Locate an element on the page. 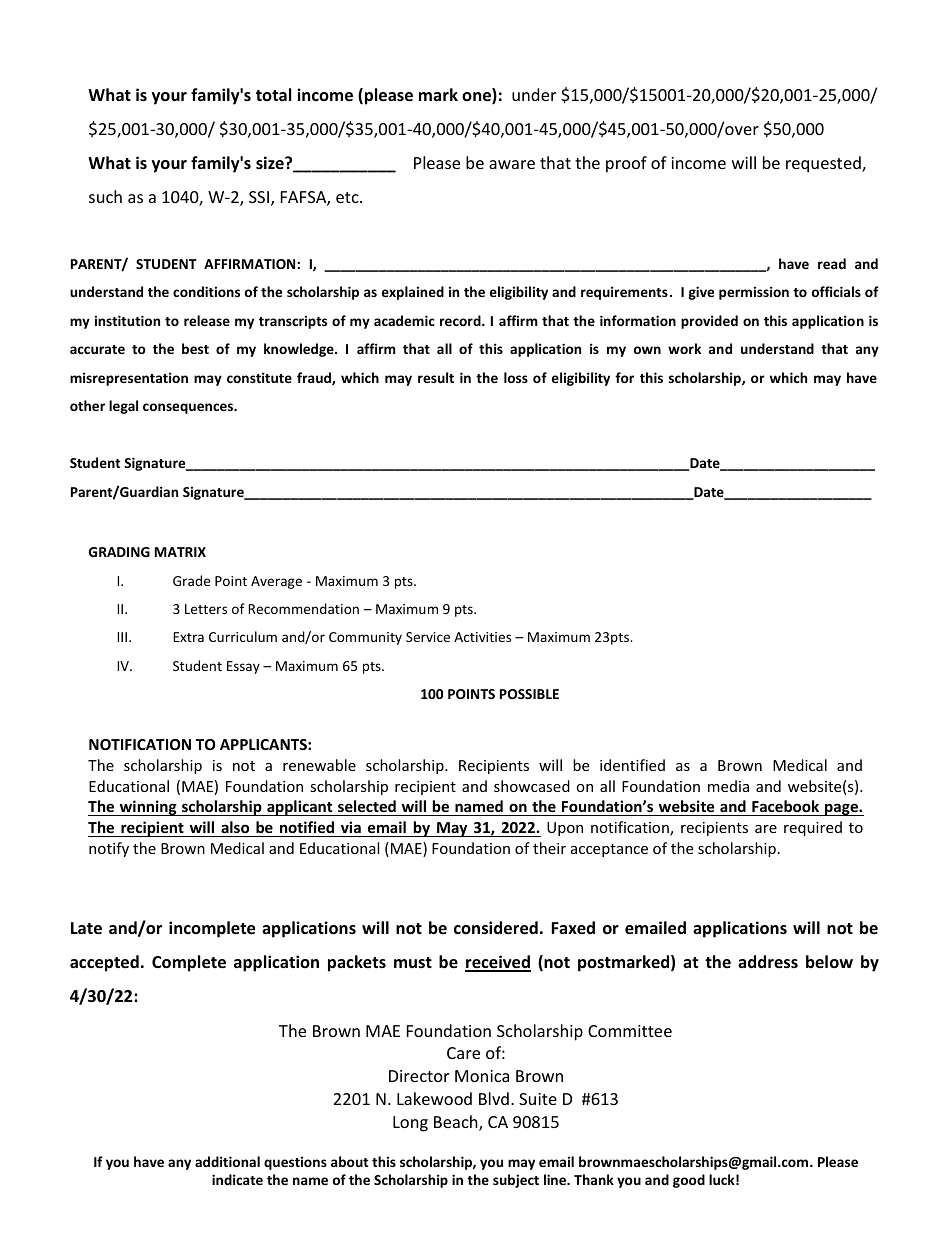 This page has width=952, height=1233. total is located at coordinates (273, 94).
